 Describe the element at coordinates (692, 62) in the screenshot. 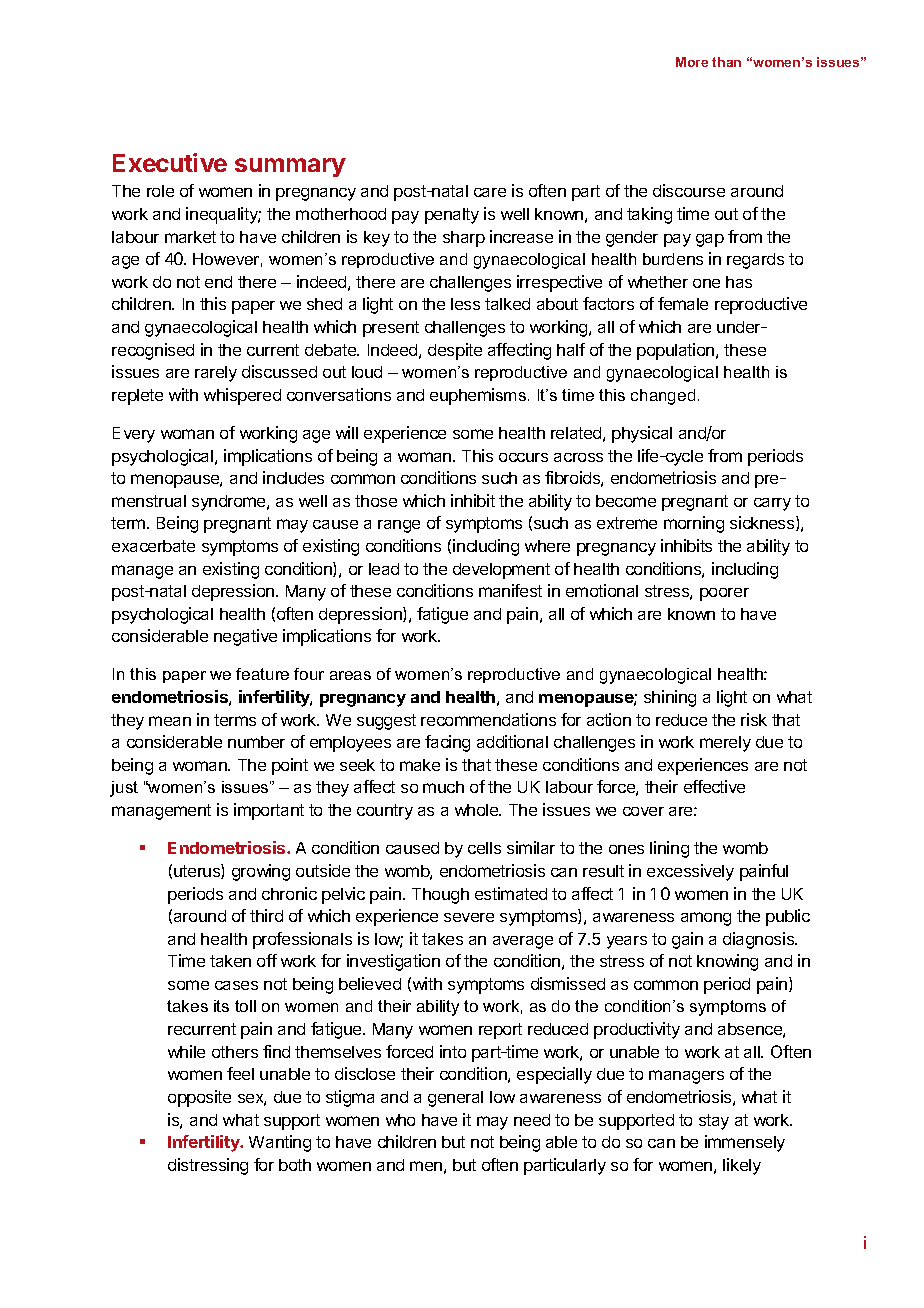

I see `More` at that location.
